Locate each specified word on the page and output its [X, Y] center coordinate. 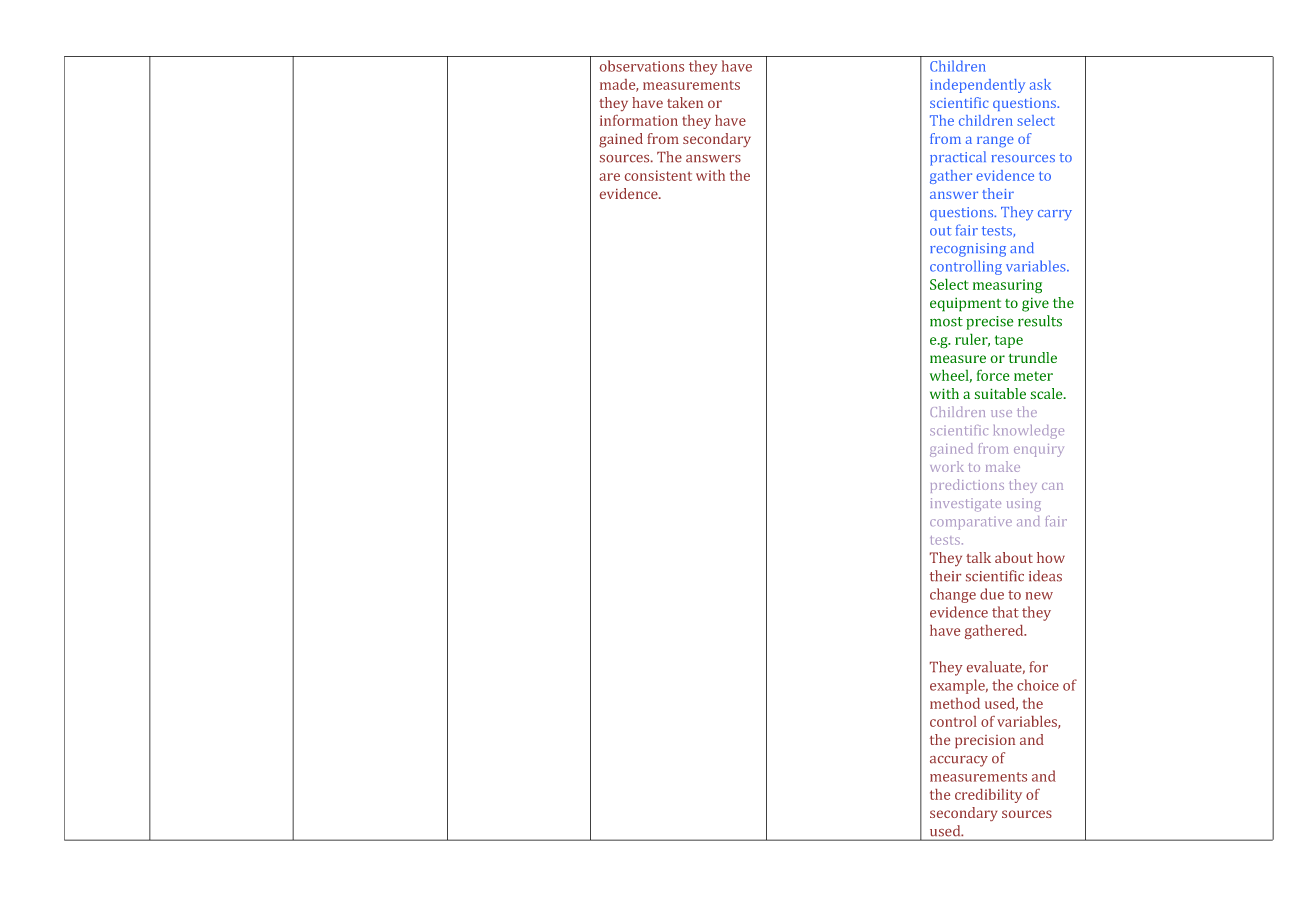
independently [977, 86]
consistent [658, 175]
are [609, 177]
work [947, 466]
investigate [965, 505]
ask [1040, 84]
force [993, 375]
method [955, 703]
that [1005, 612]
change [953, 595]
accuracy [959, 761]
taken [685, 102]
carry [1055, 215]
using [1024, 505]
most [946, 322]
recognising [968, 250]
